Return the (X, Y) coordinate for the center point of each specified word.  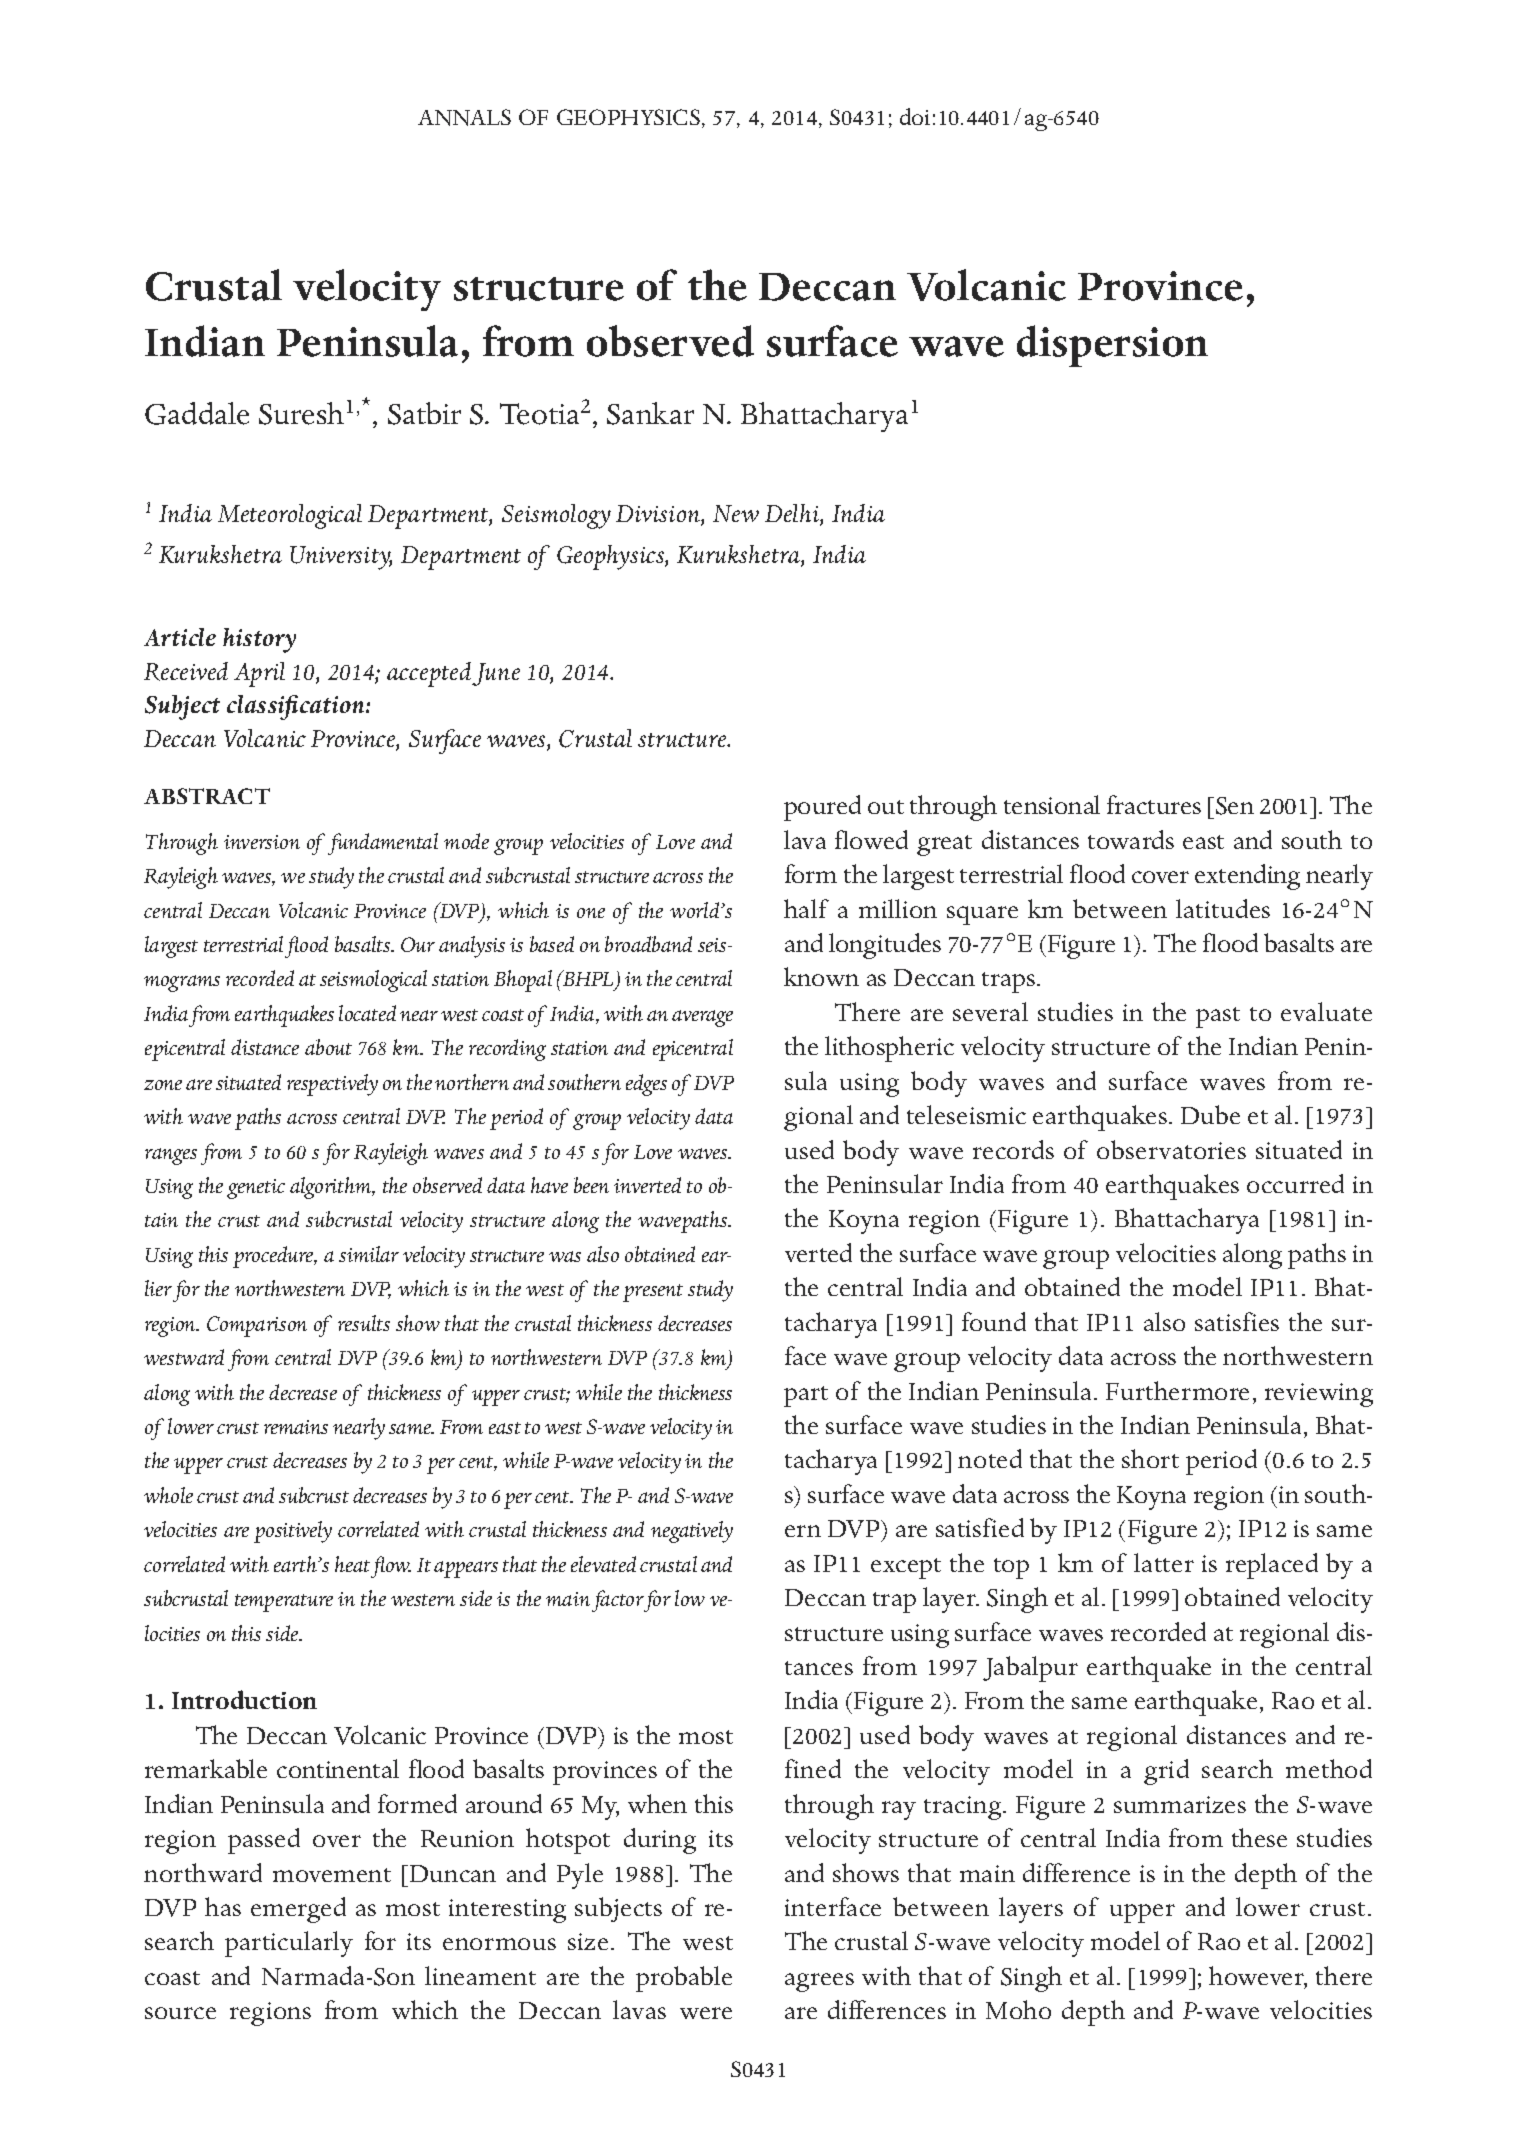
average (702, 1018)
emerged (298, 1910)
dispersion (1112, 346)
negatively (692, 1532)
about (328, 1047)
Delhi (793, 515)
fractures (1154, 804)
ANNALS (464, 117)
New (736, 513)
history (259, 640)
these (1259, 1837)
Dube (1210, 1114)
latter (1164, 1562)
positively (293, 1532)
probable (684, 1979)
